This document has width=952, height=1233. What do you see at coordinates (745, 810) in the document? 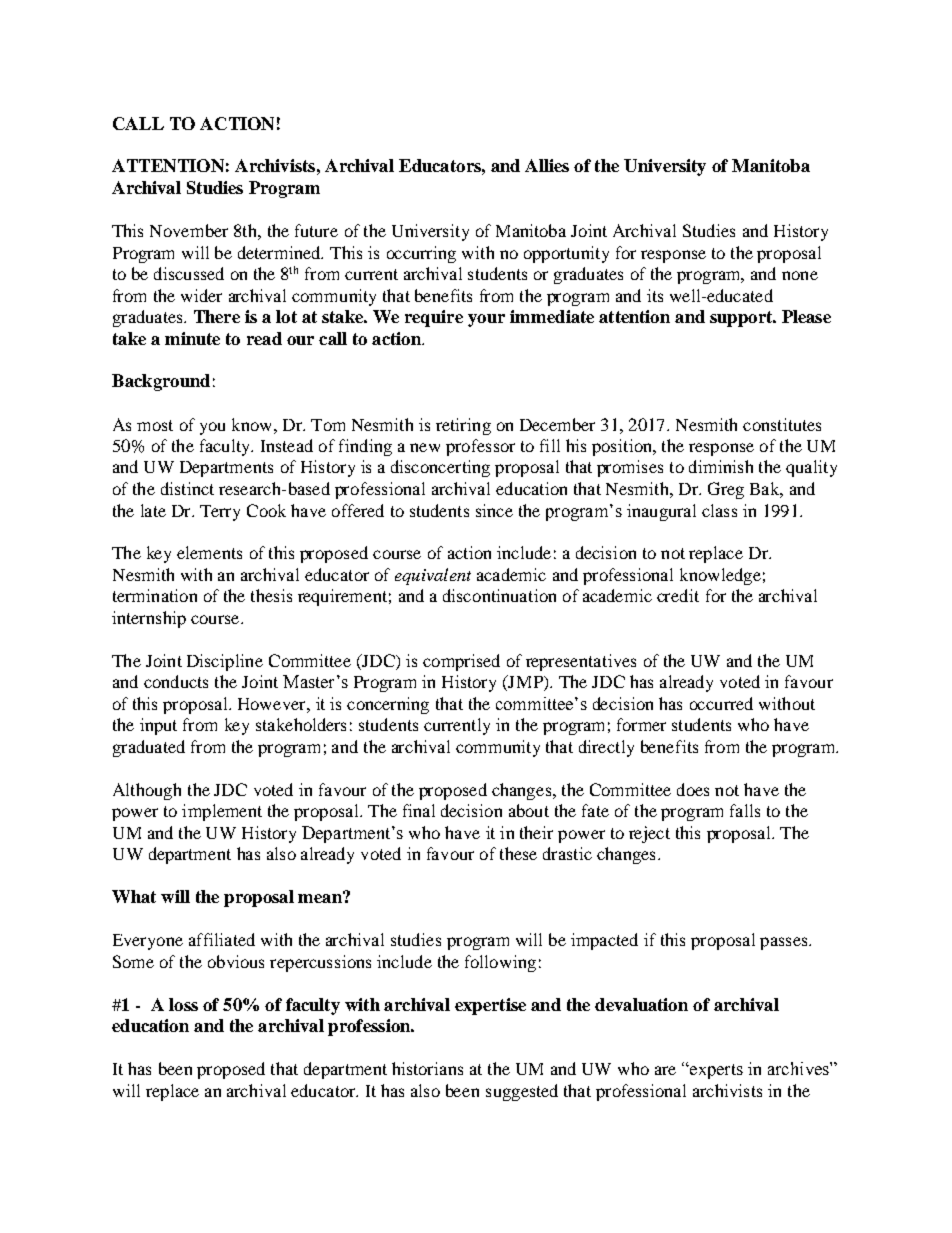
I see `falls` at bounding box center [745, 810].
